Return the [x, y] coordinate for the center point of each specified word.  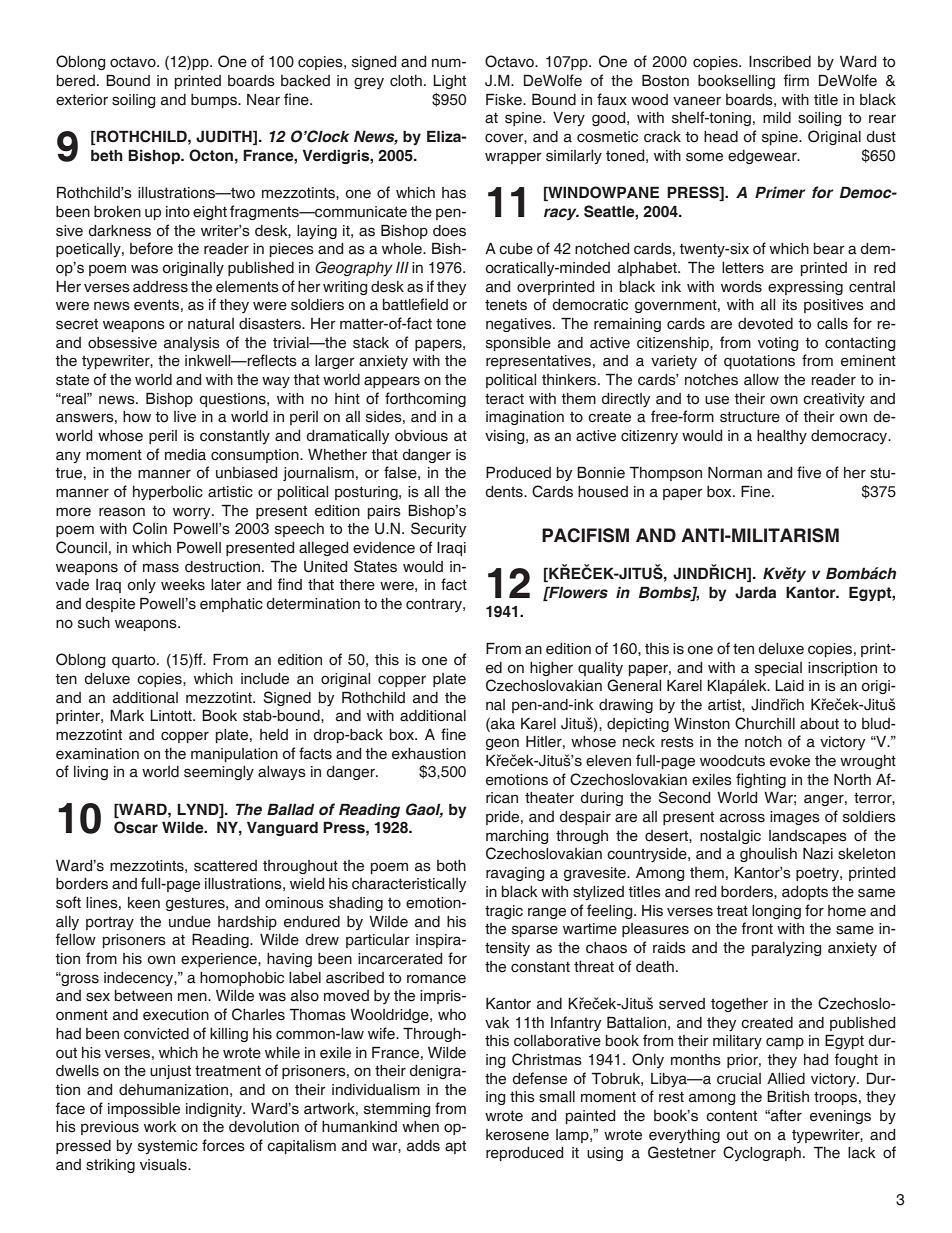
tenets [506, 305]
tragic [504, 912]
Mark [127, 715]
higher [551, 669]
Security [438, 530]
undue [190, 922]
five [809, 472]
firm [796, 80]
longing [776, 912]
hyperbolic [168, 493]
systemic [168, 1147]
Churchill [765, 723]
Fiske [505, 99]
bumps [215, 101]
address [160, 287]
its [790, 305]
